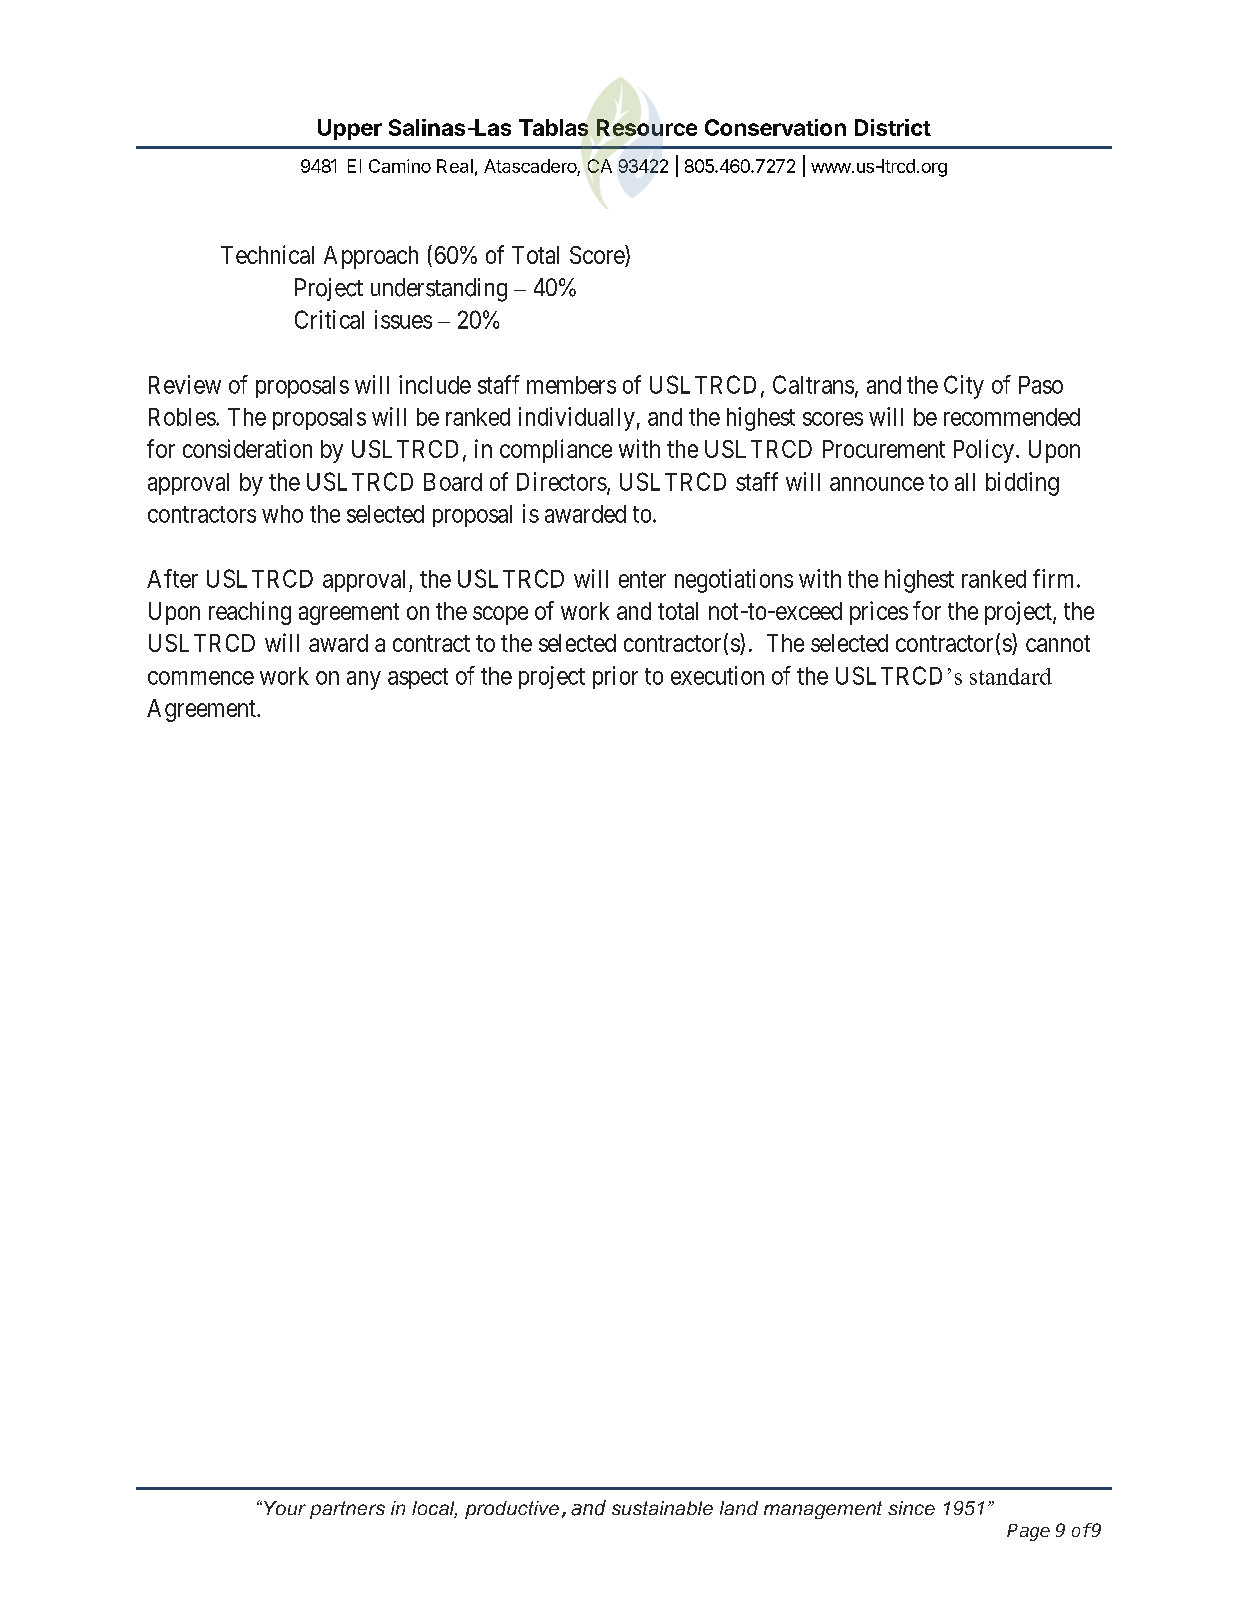 The width and height of the screenshot is (1247, 1614). I want to click on sustainable, so click(662, 1508).
